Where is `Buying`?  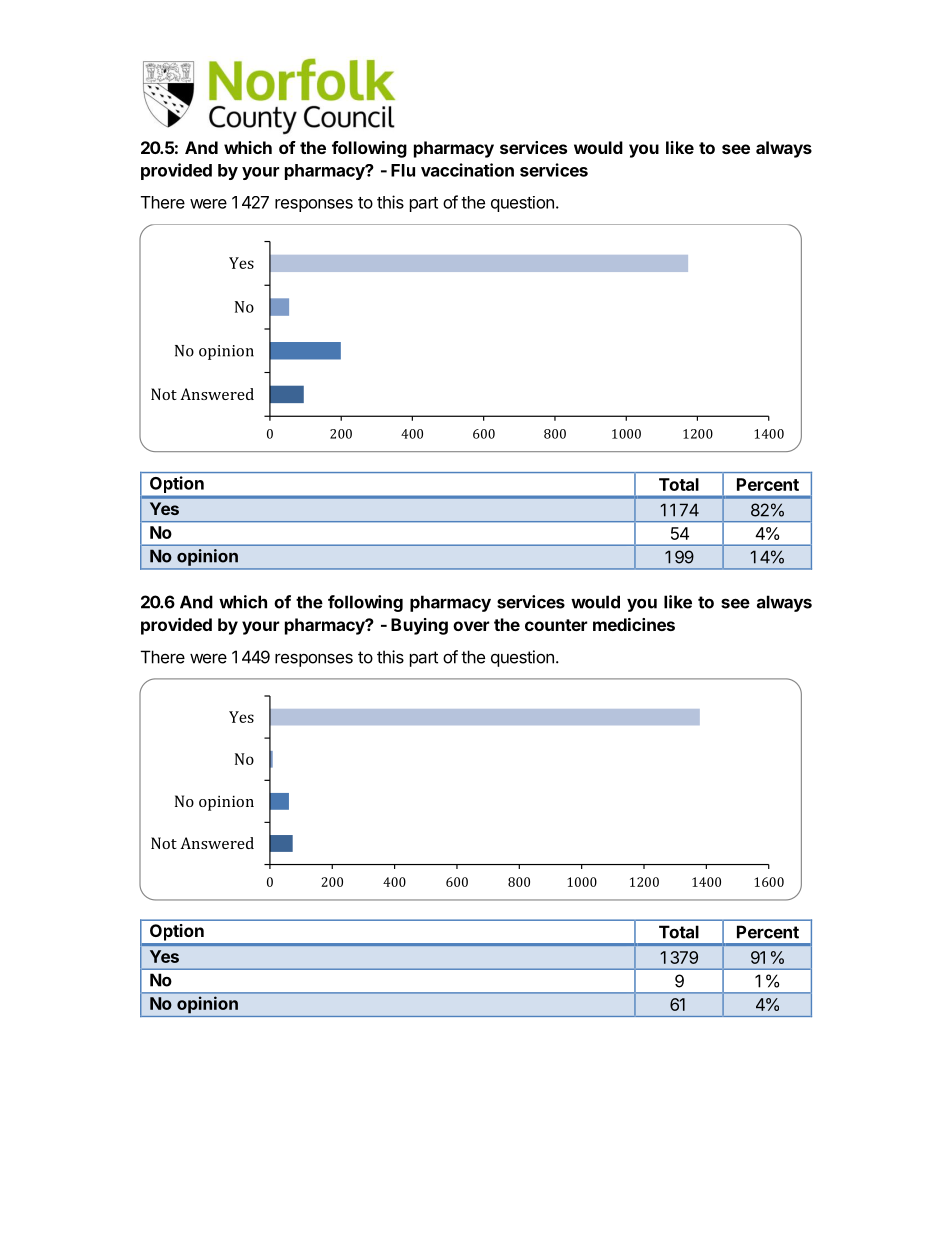 Buying is located at coordinates (419, 626).
